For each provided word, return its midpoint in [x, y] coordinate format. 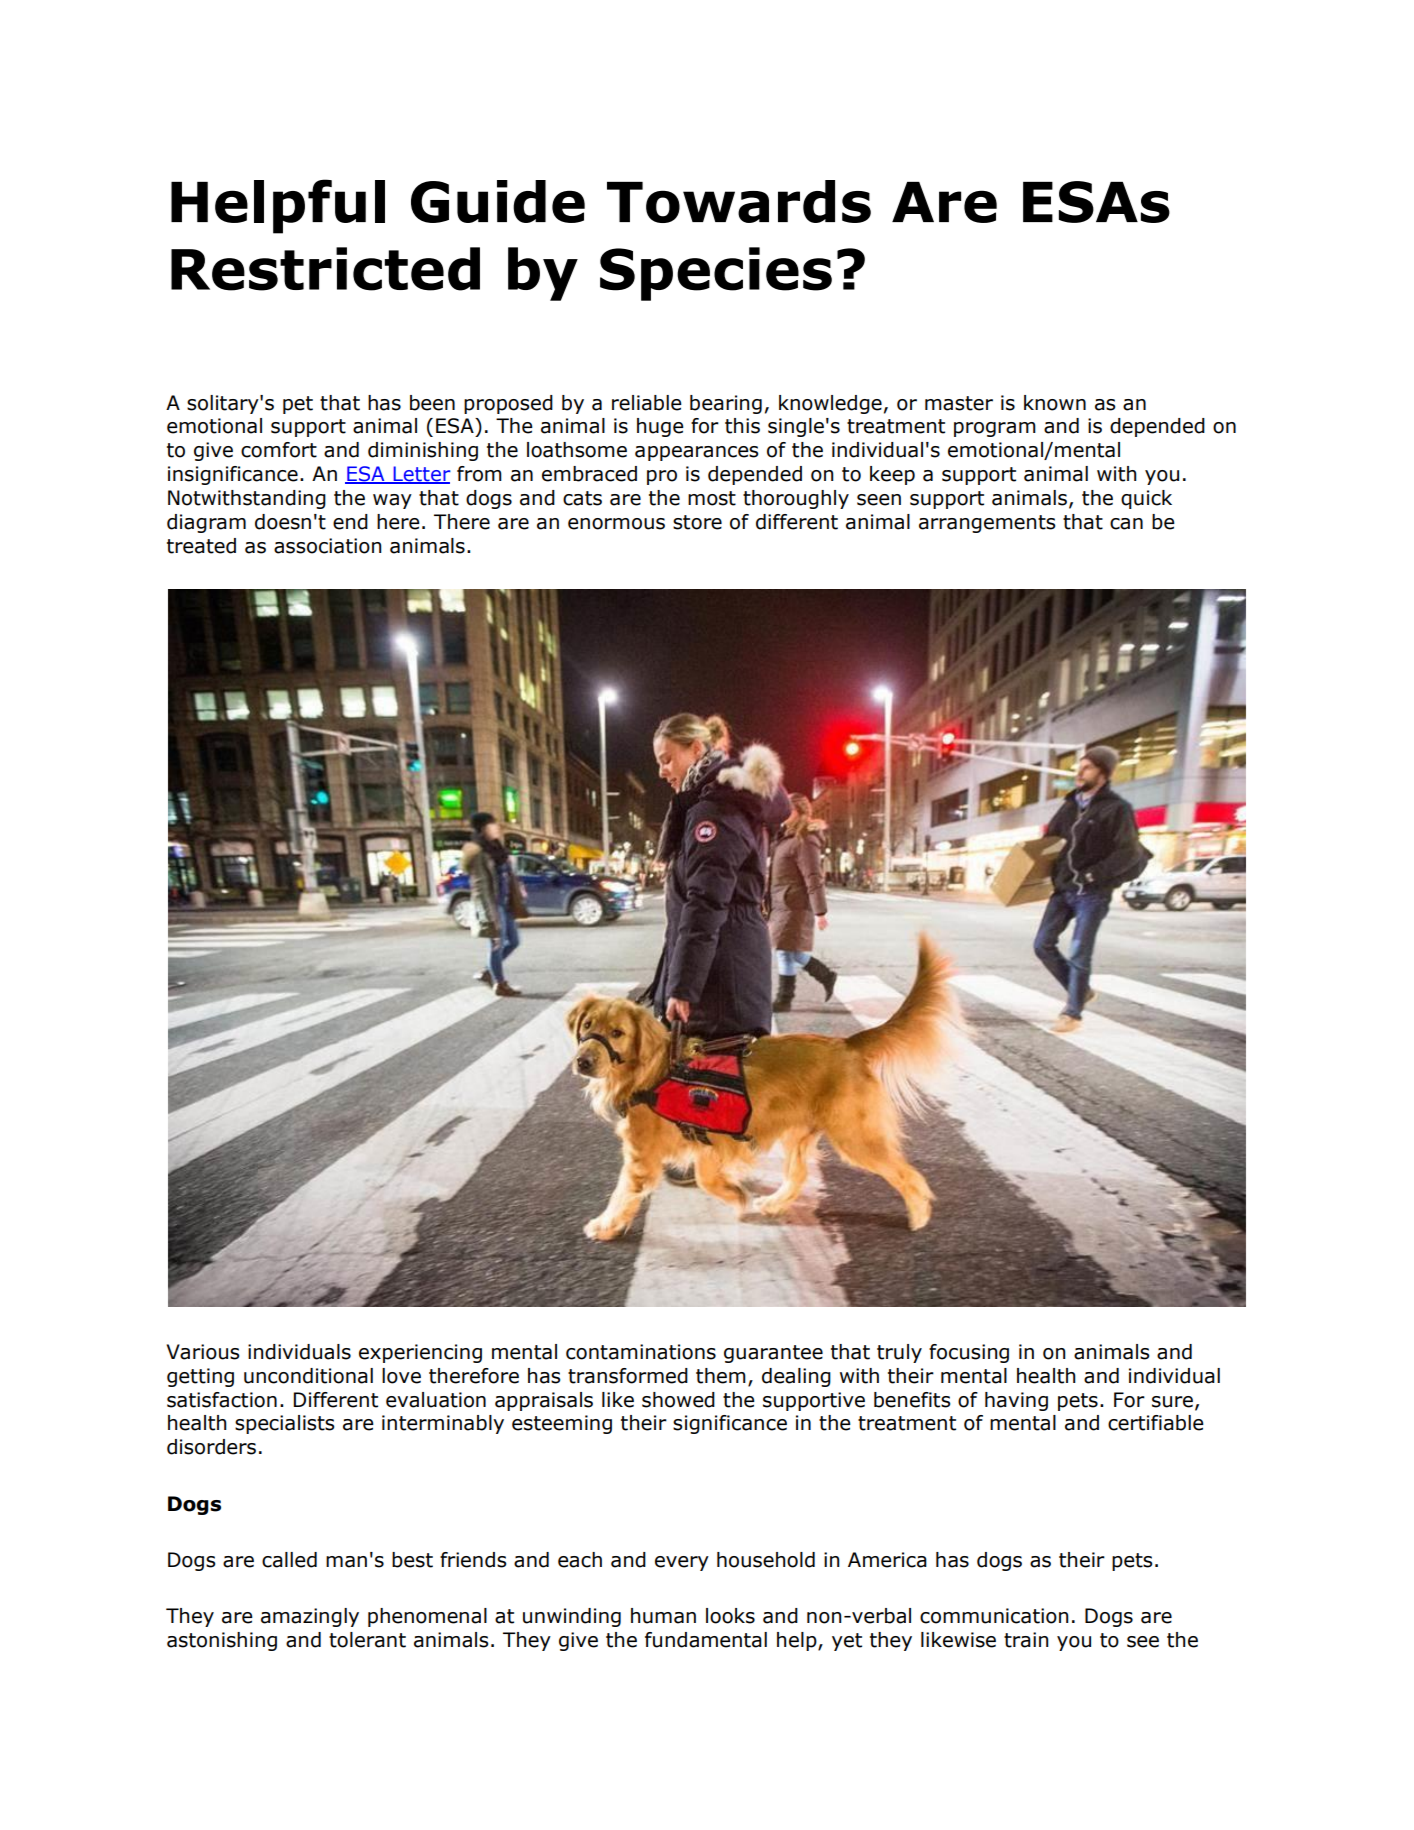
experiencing [420, 1353]
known [1055, 403]
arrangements [987, 524]
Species [716, 274]
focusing [969, 1353]
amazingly [310, 1617]
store [697, 522]
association [328, 546]
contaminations [641, 1352]
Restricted [325, 269]
